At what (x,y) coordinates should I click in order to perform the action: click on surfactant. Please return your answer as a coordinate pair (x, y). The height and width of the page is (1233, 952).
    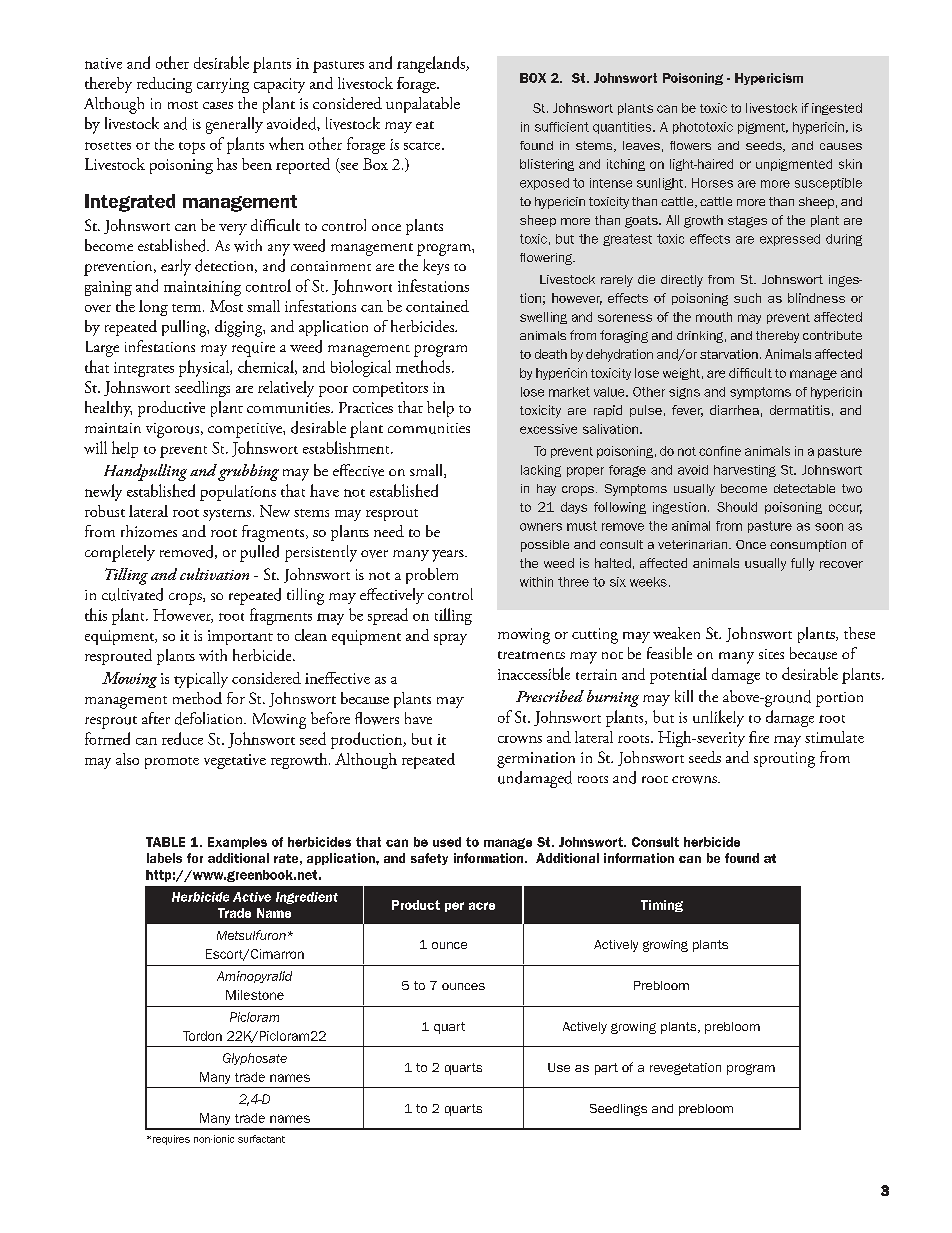
    Looking at the image, I should click on (261, 1139).
